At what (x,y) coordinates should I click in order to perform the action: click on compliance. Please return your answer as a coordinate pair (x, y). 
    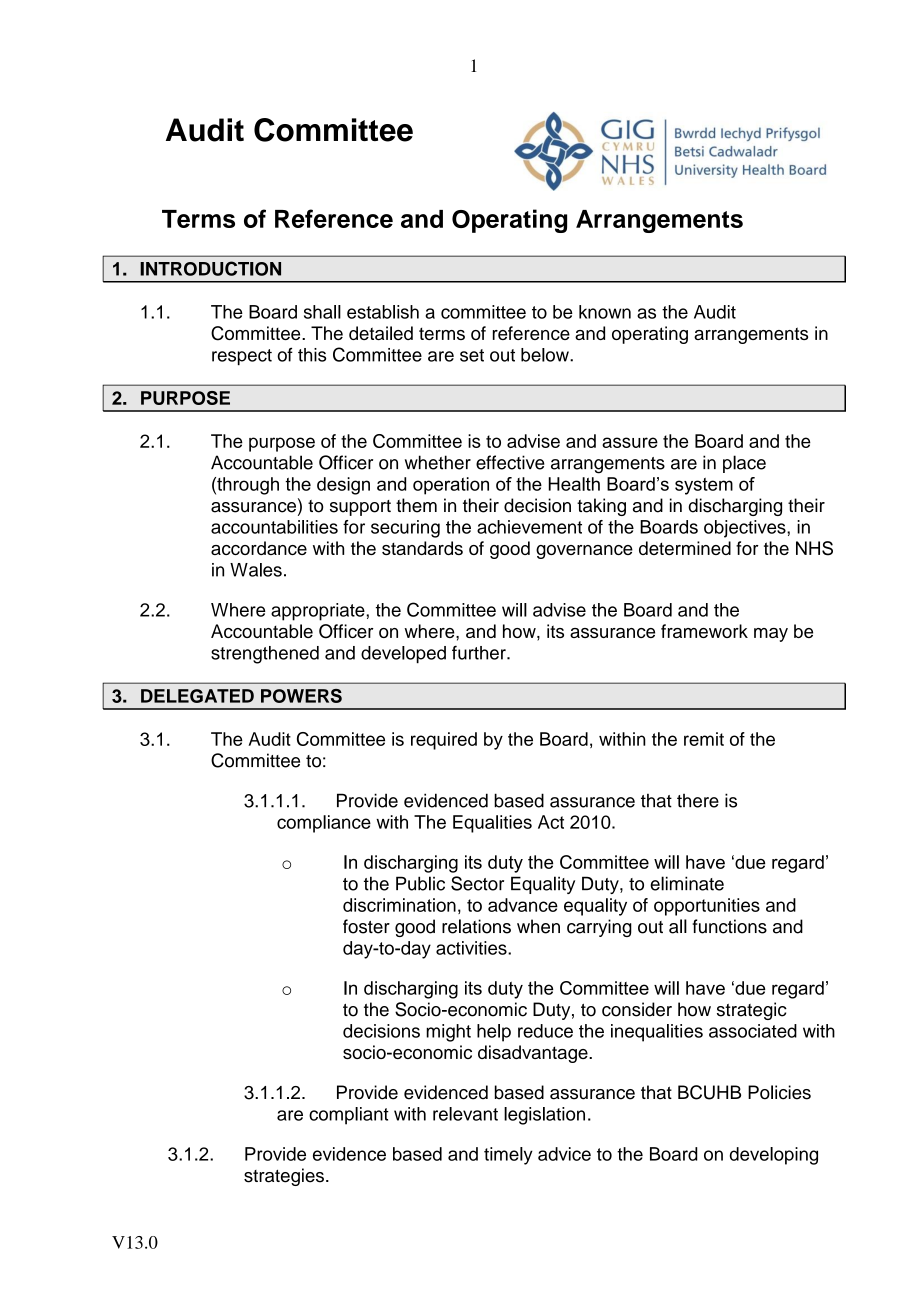
    Looking at the image, I should click on (324, 824).
